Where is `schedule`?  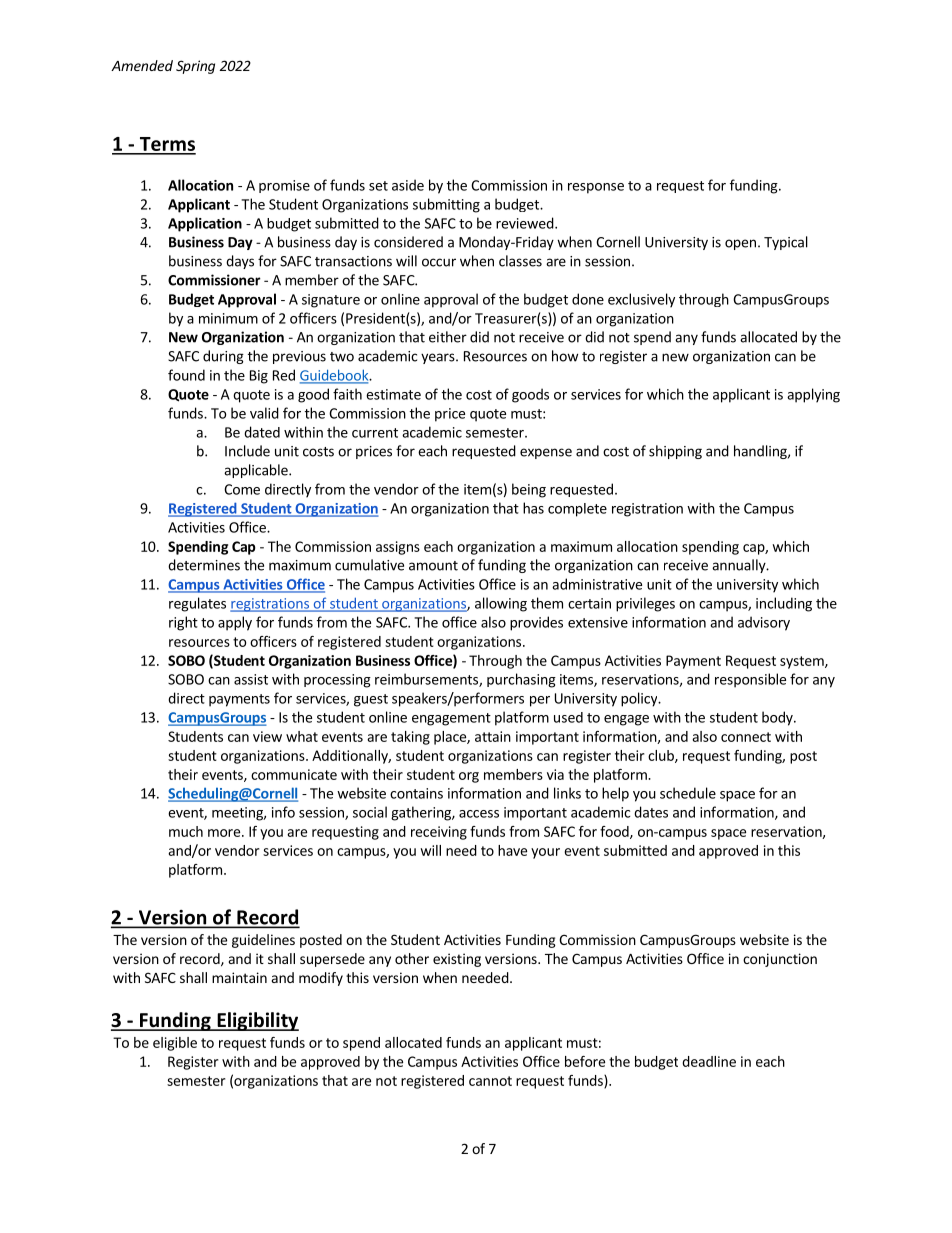
schedule is located at coordinates (688, 793).
